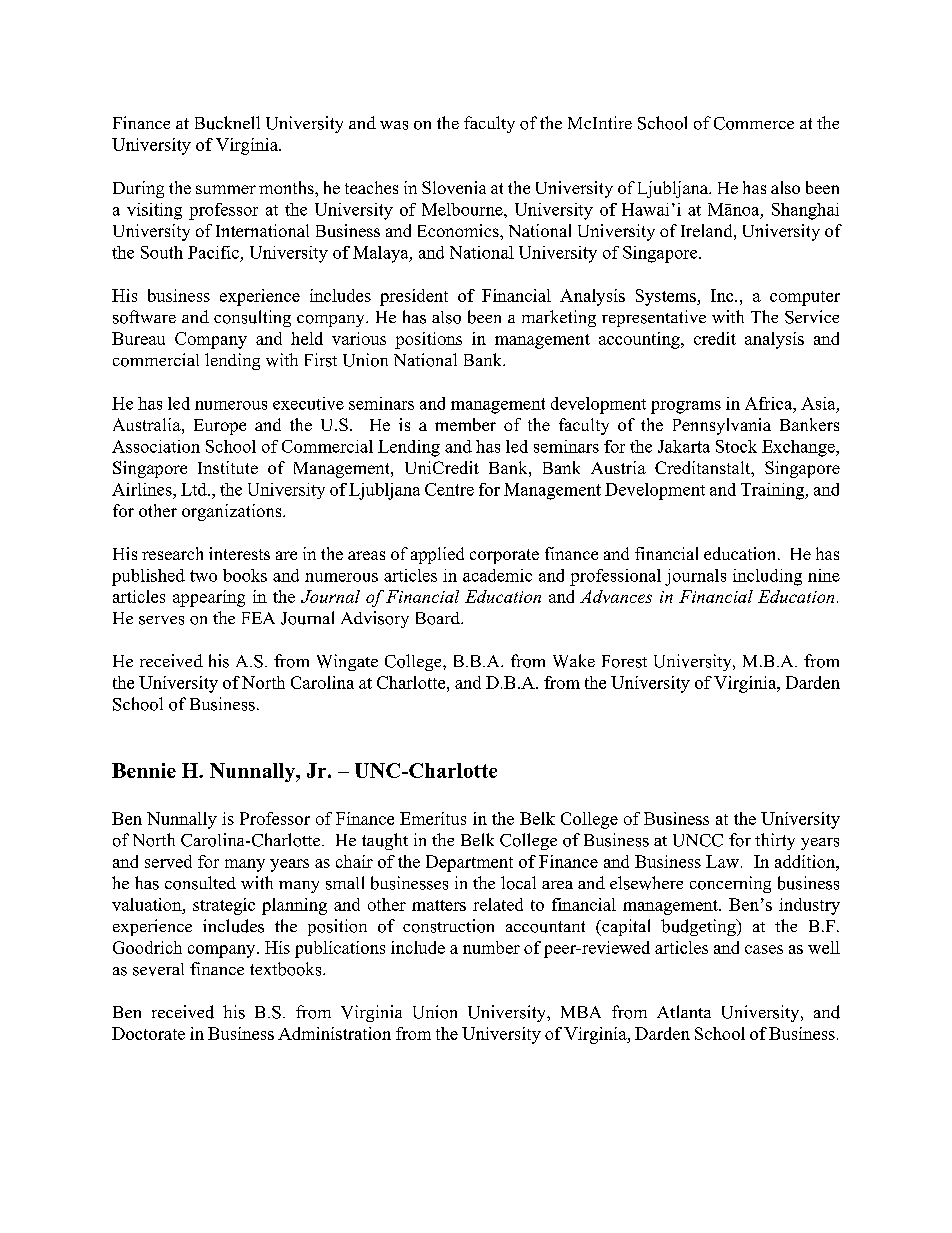 This screenshot has width=952, height=1233. Describe the element at coordinates (465, 424) in the screenshot. I see `member` at that location.
